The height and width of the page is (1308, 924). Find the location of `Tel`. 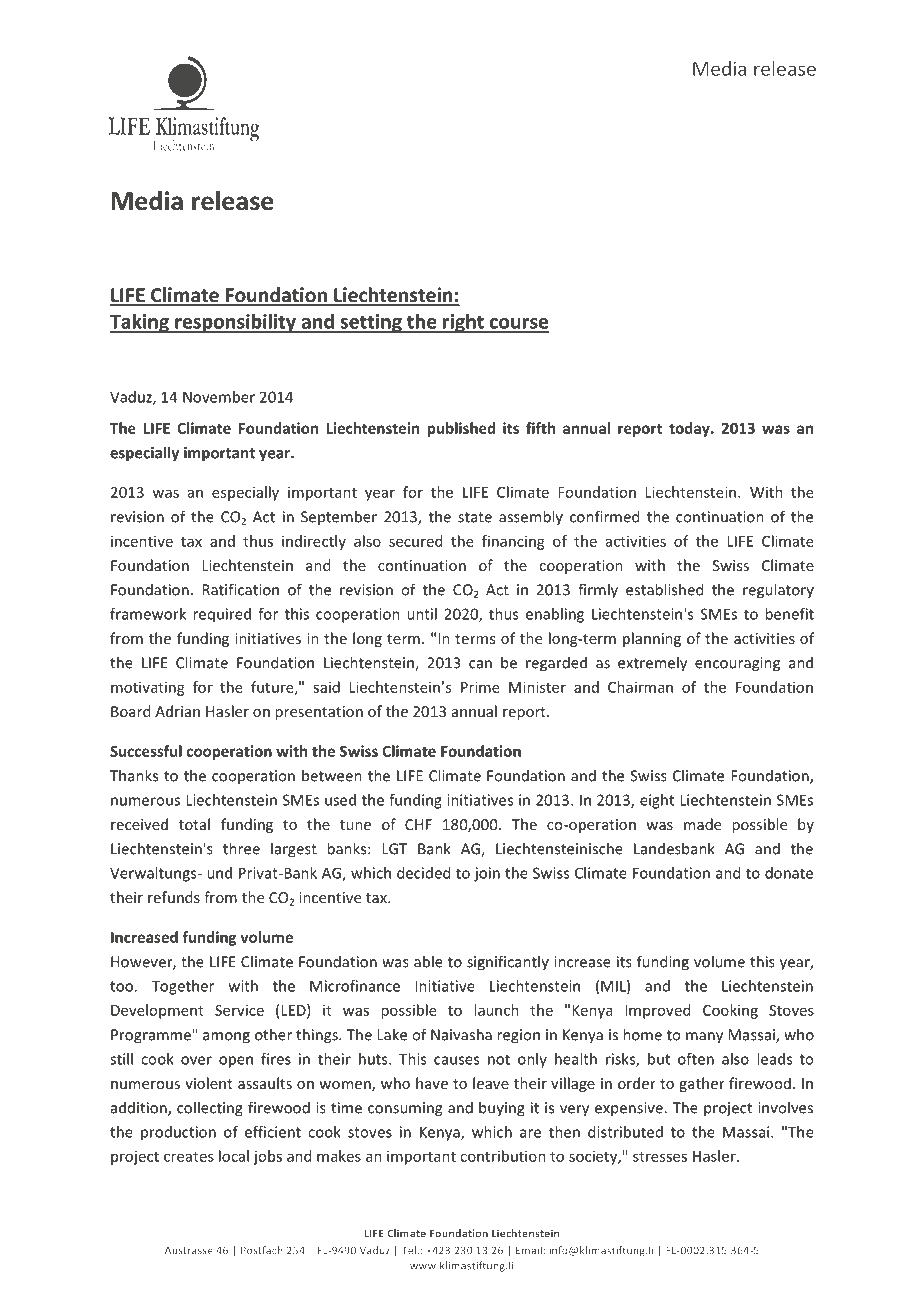

Tel is located at coordinates (409, 1250).
